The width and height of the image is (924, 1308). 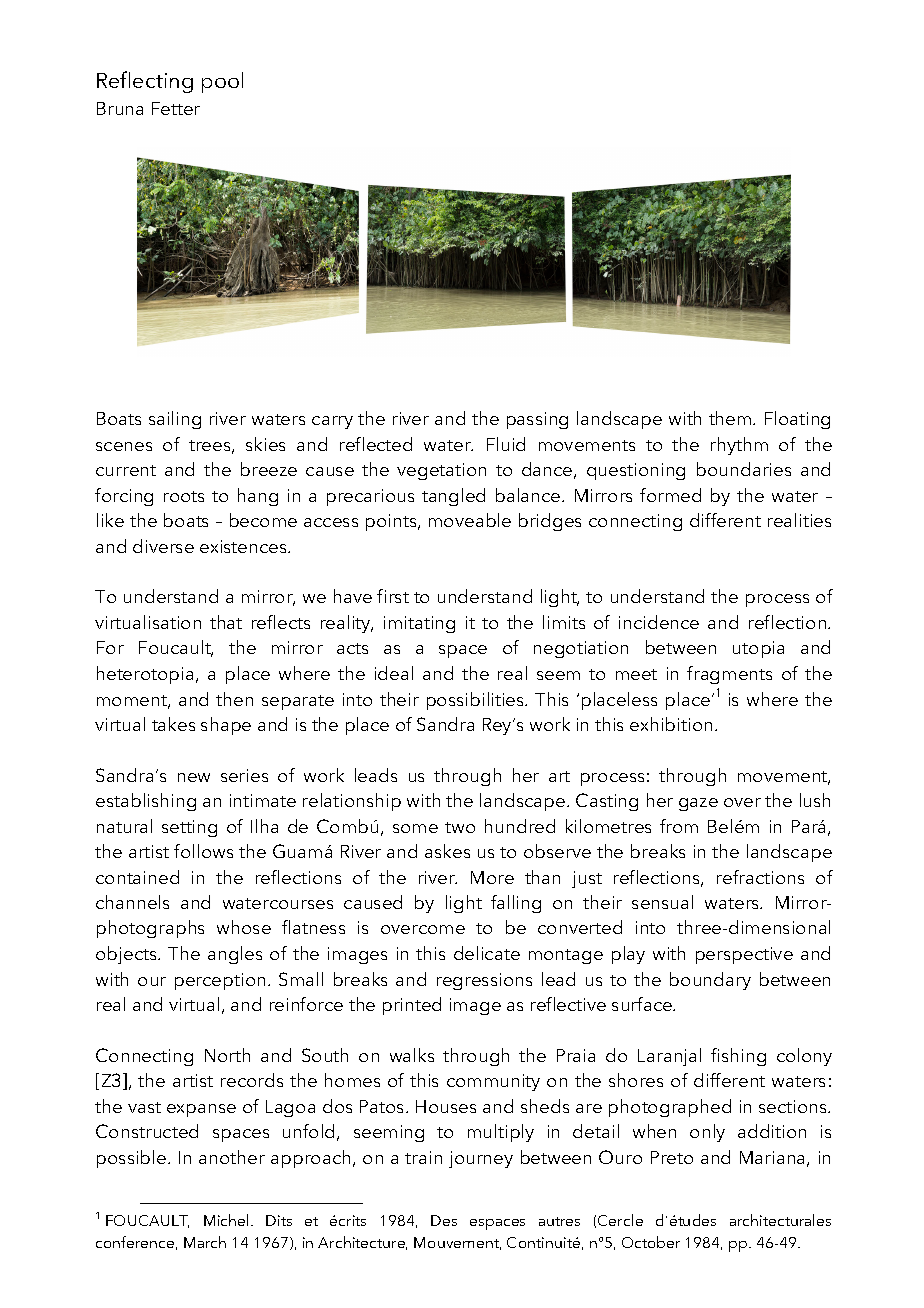 What do you see at coordinates (476, 701) in the image?
I see `possibilities` at bounding box center [476, 701].
